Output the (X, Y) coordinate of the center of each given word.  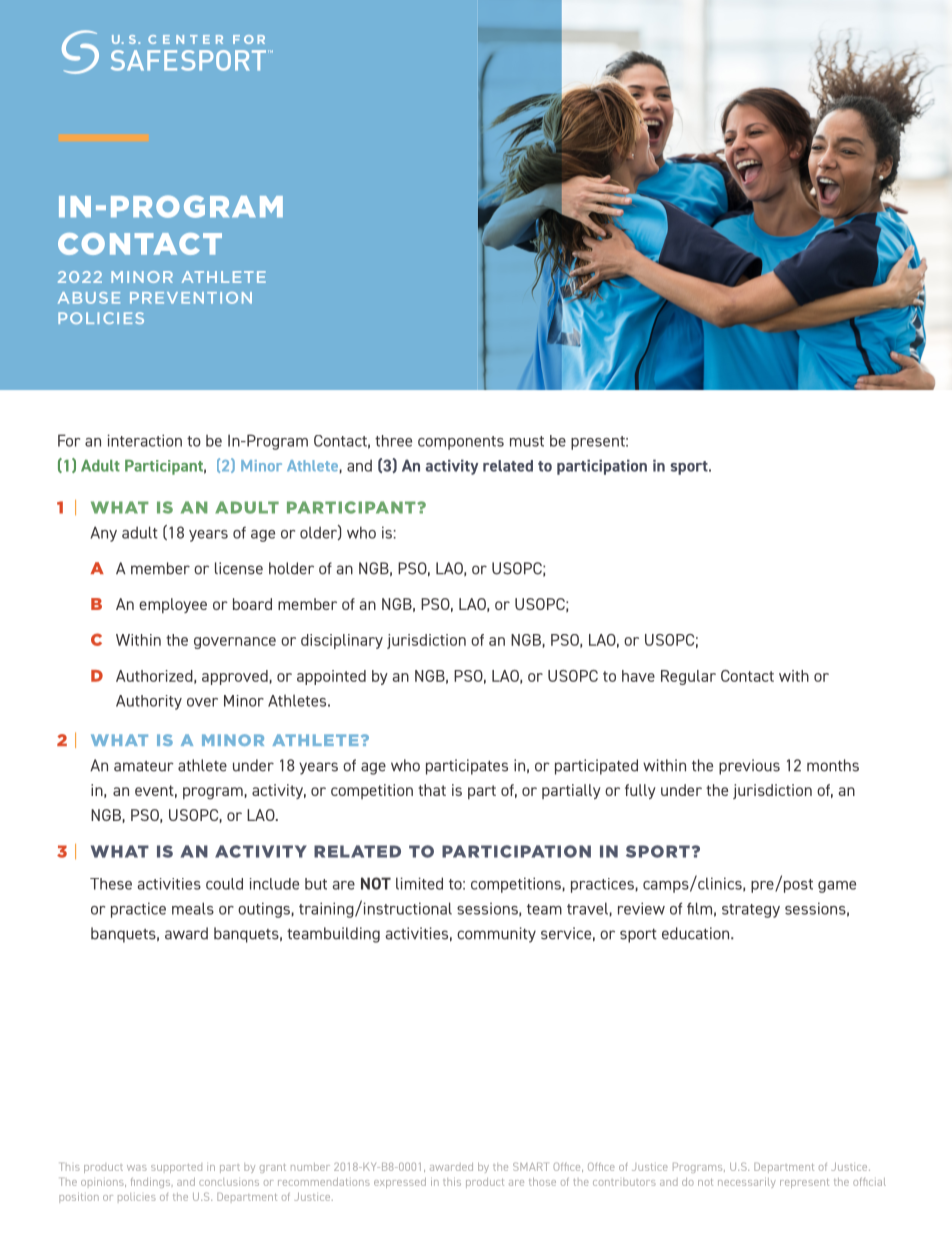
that (432, 790)
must (527, 441)
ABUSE (89, 298)
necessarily (747, 1183)
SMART (530, 1166)
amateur (144, 766)
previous (749, 767)
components (461, 443)
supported (176, 1168)
